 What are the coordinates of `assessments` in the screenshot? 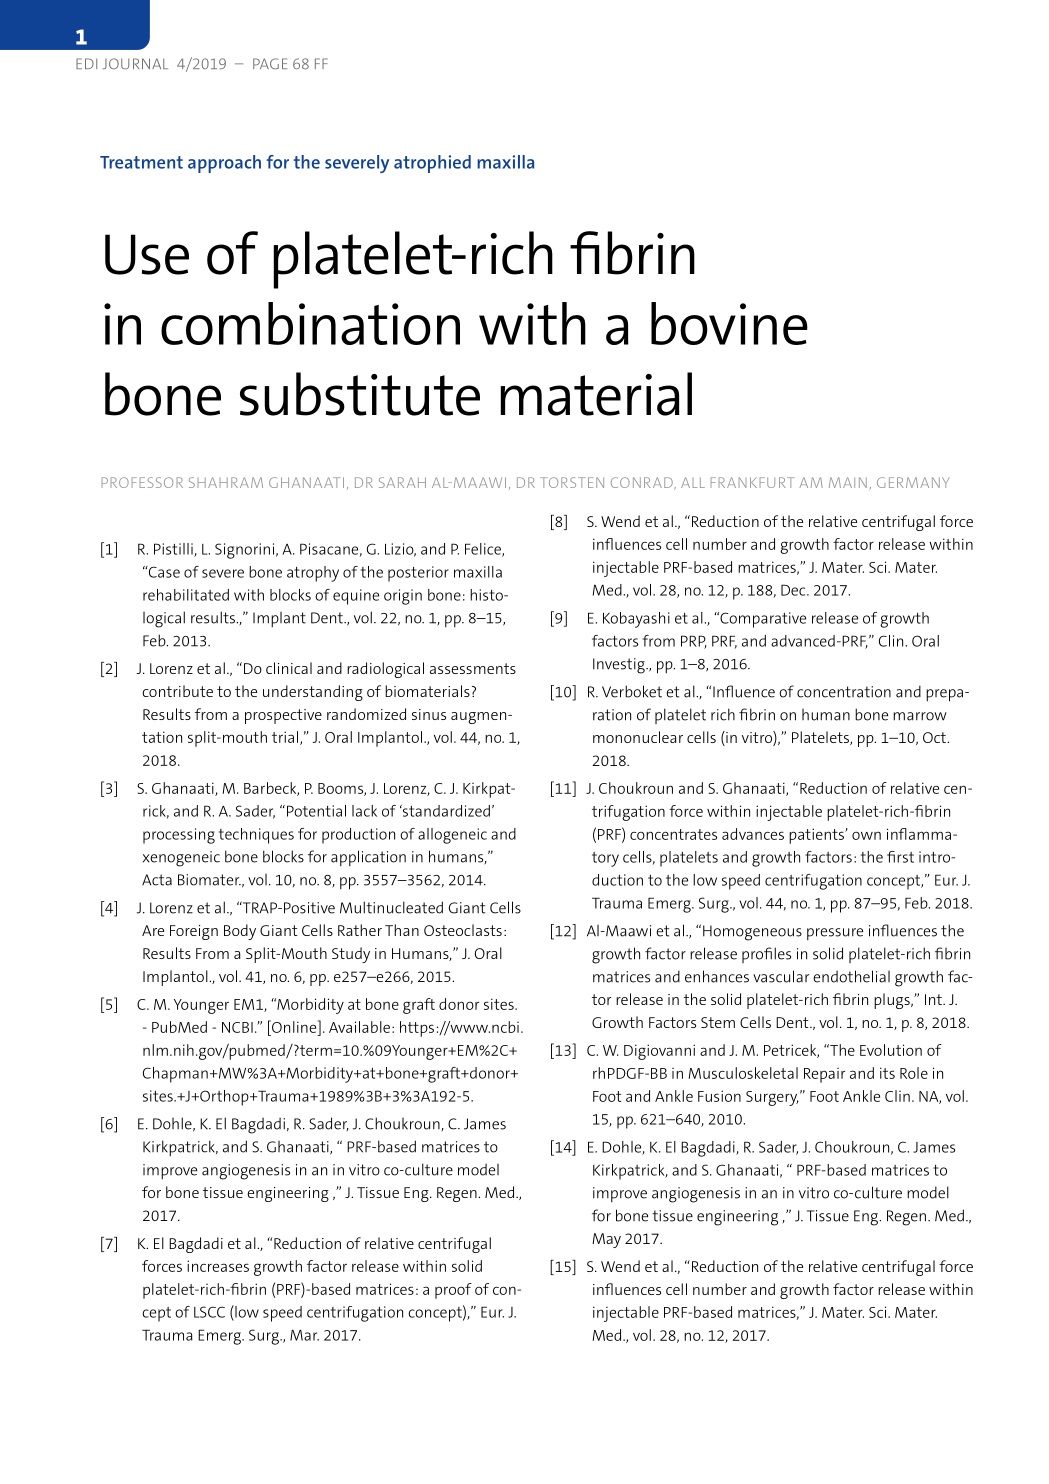 It's located at (473, 668).
